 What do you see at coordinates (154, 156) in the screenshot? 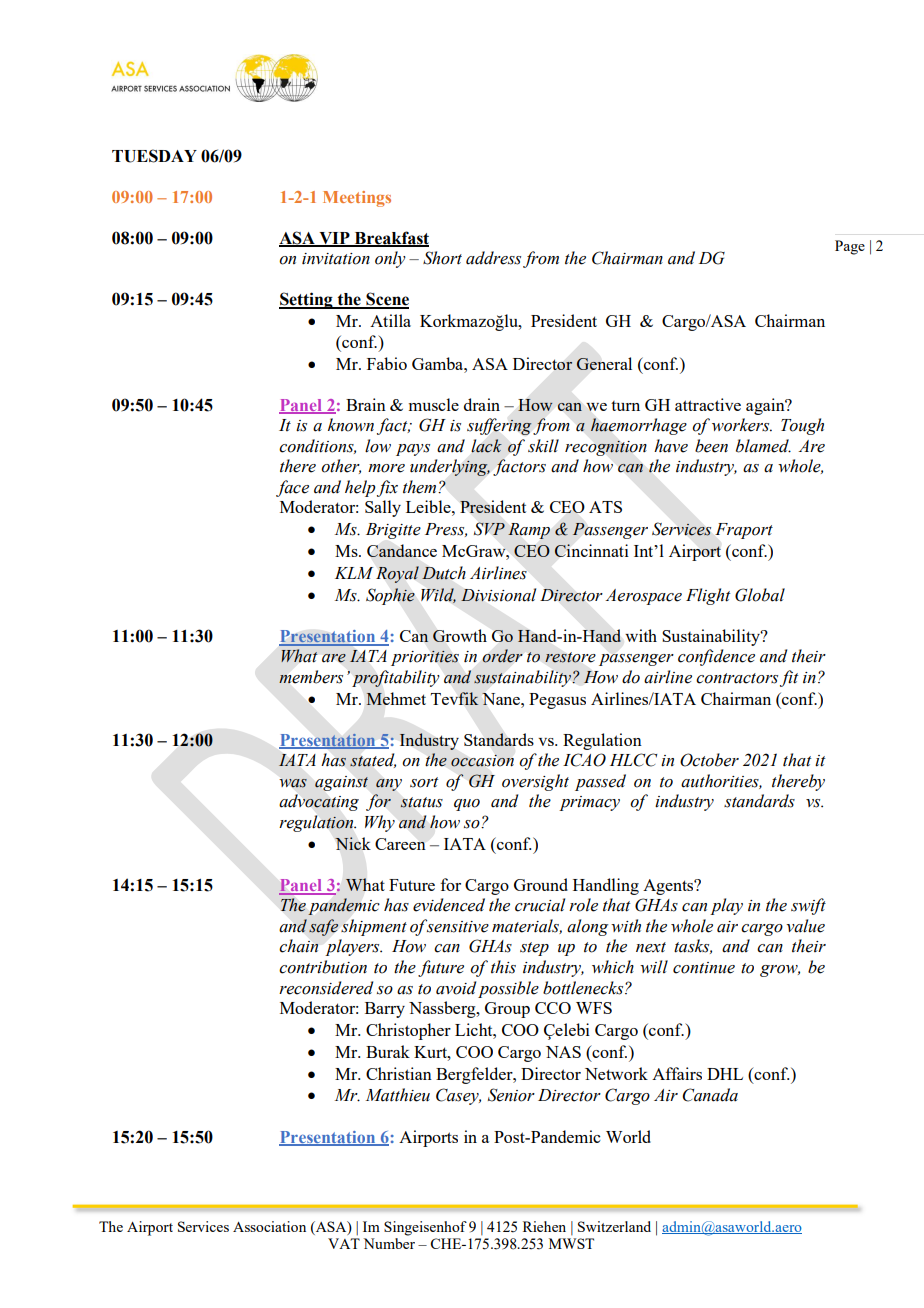
I see `TUESDAY` at bounding box center [154, 156].
